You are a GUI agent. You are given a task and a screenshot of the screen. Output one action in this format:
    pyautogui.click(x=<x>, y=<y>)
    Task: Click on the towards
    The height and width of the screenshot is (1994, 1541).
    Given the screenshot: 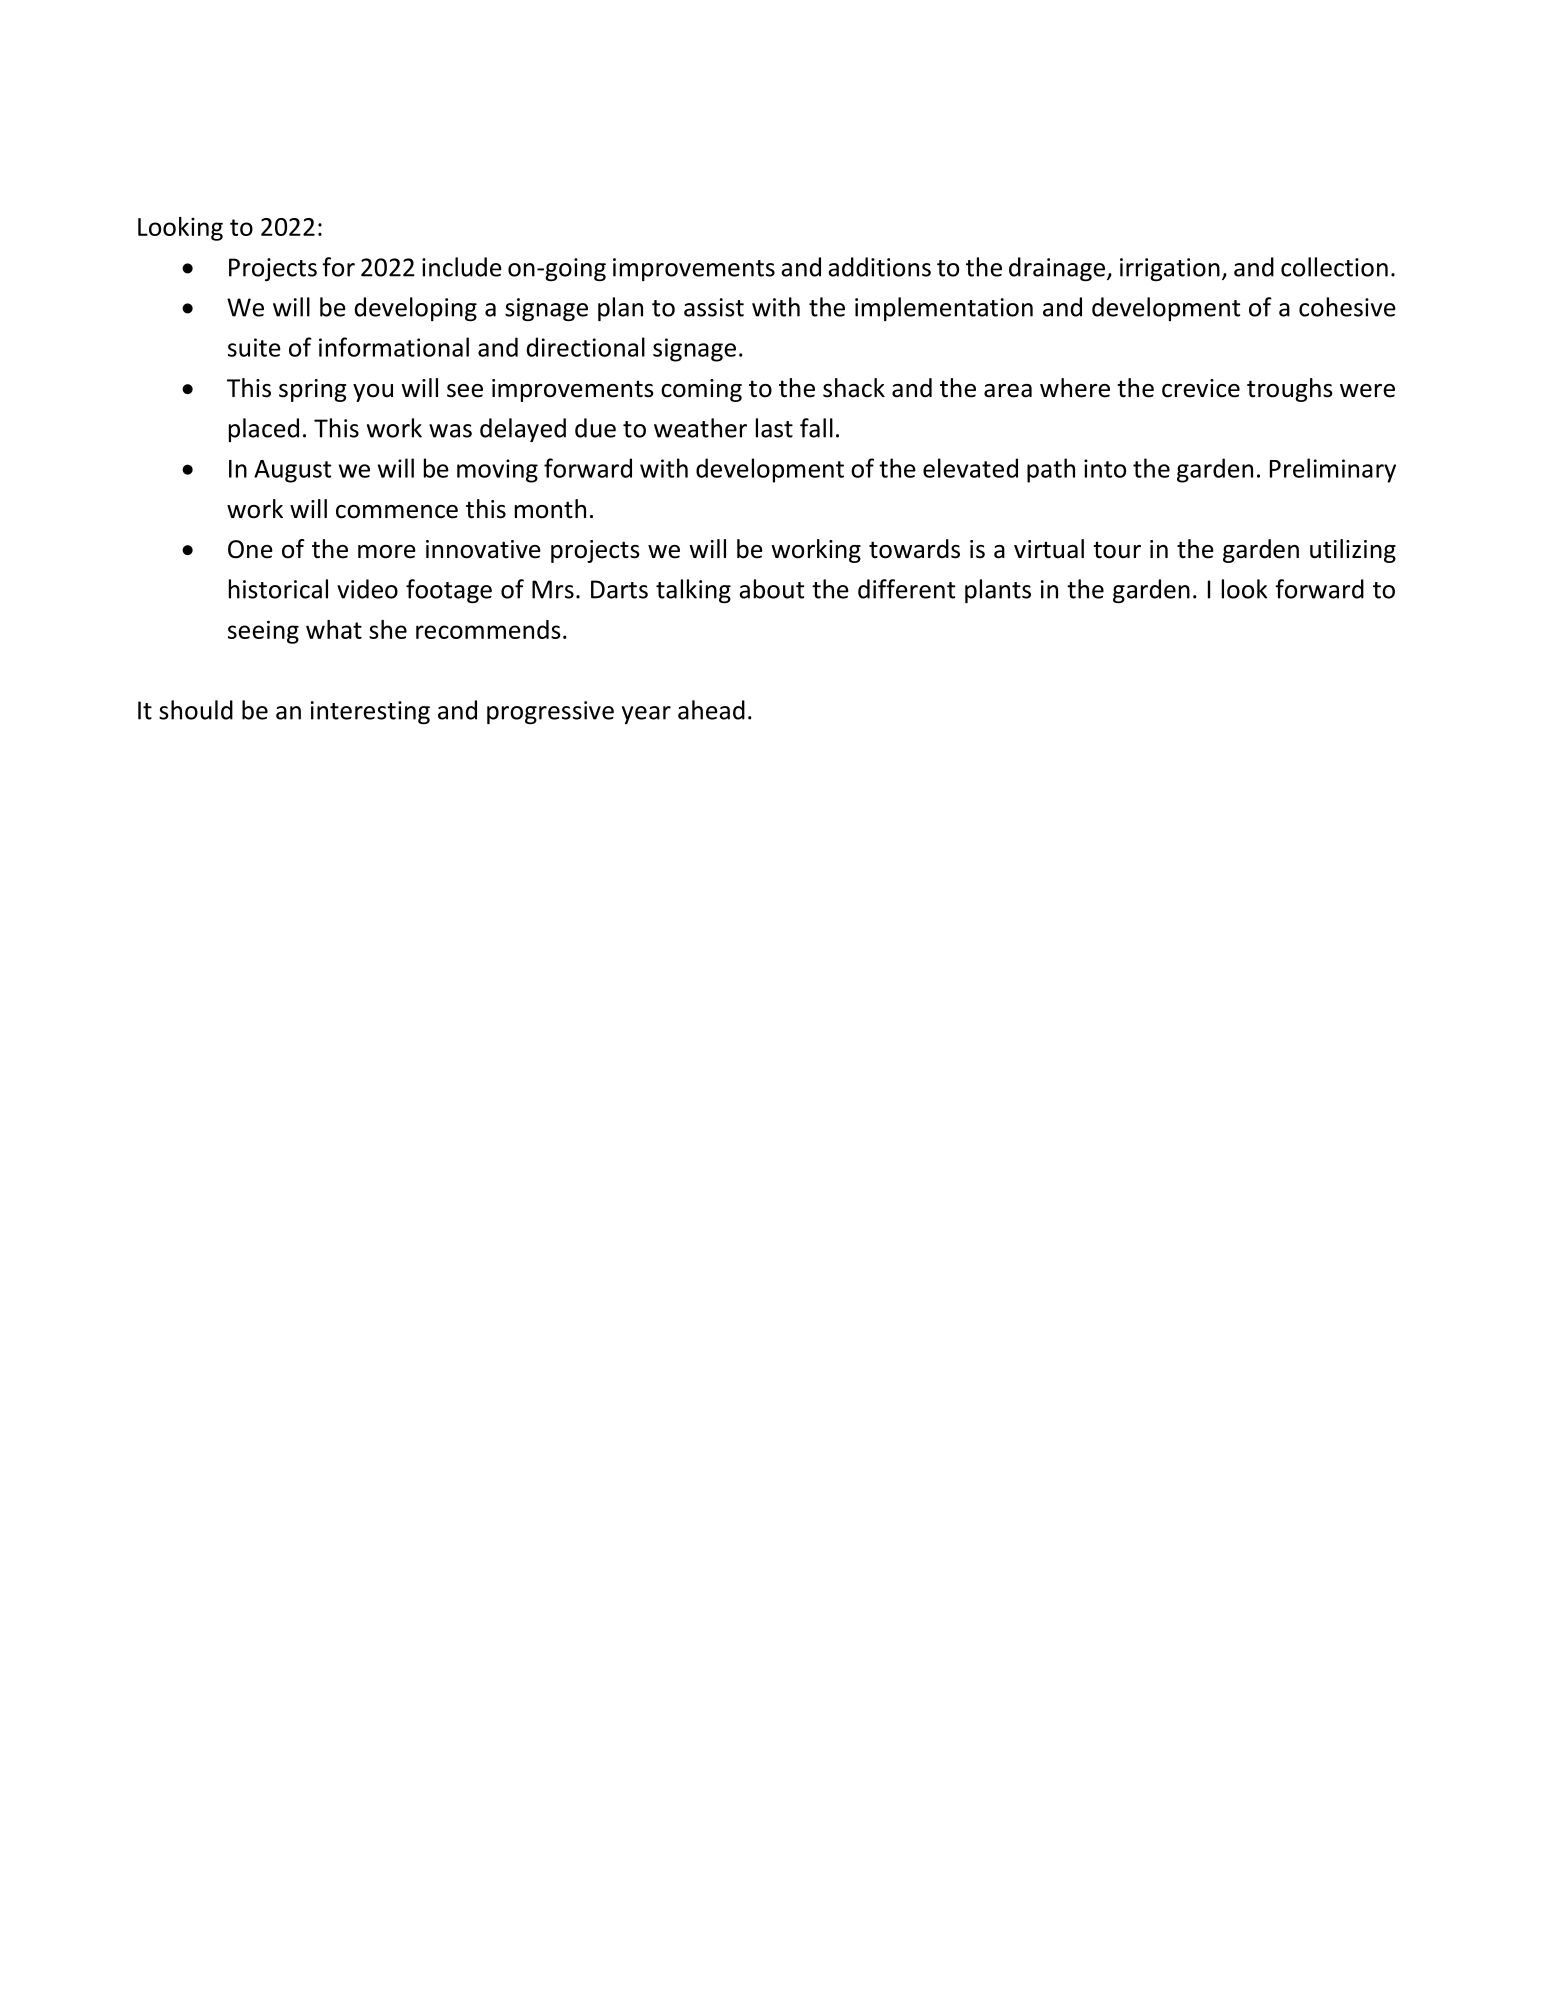 What is the action you would take?
    pyautogui.click(x=914, y=549)
